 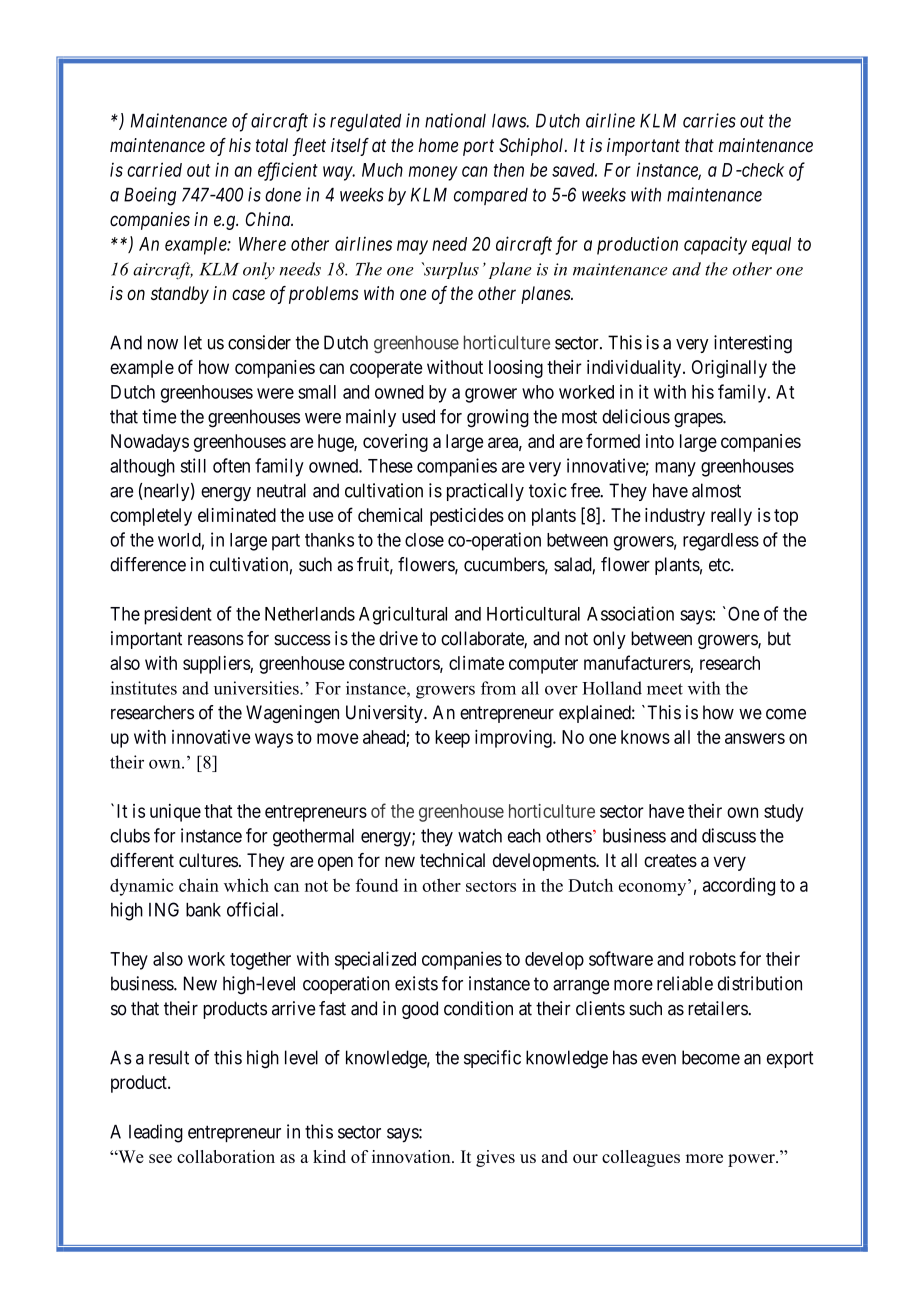 I want to click on discuss, so click(x=729, y=835).
